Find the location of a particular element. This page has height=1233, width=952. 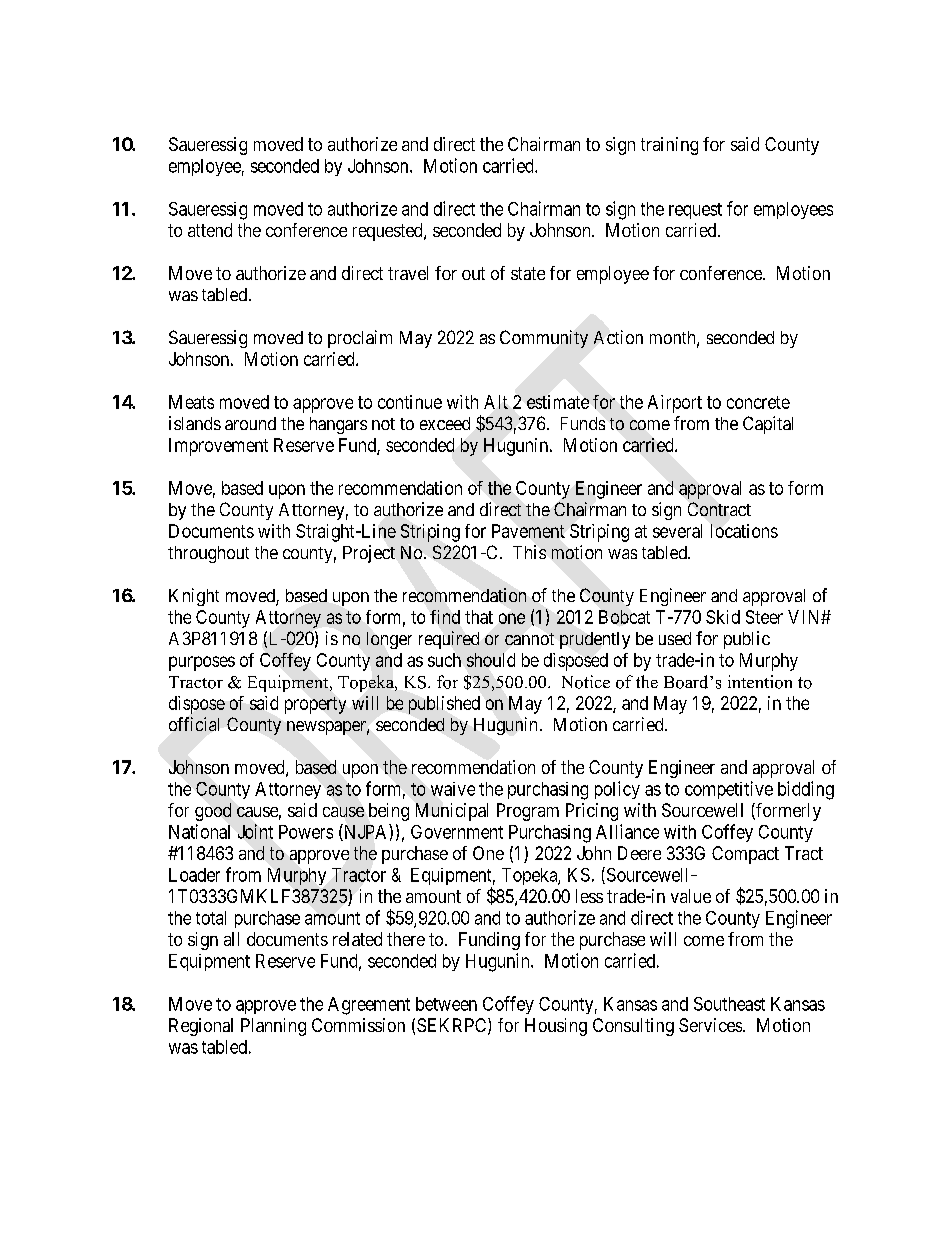

property is located at coordinates (315, 705).
